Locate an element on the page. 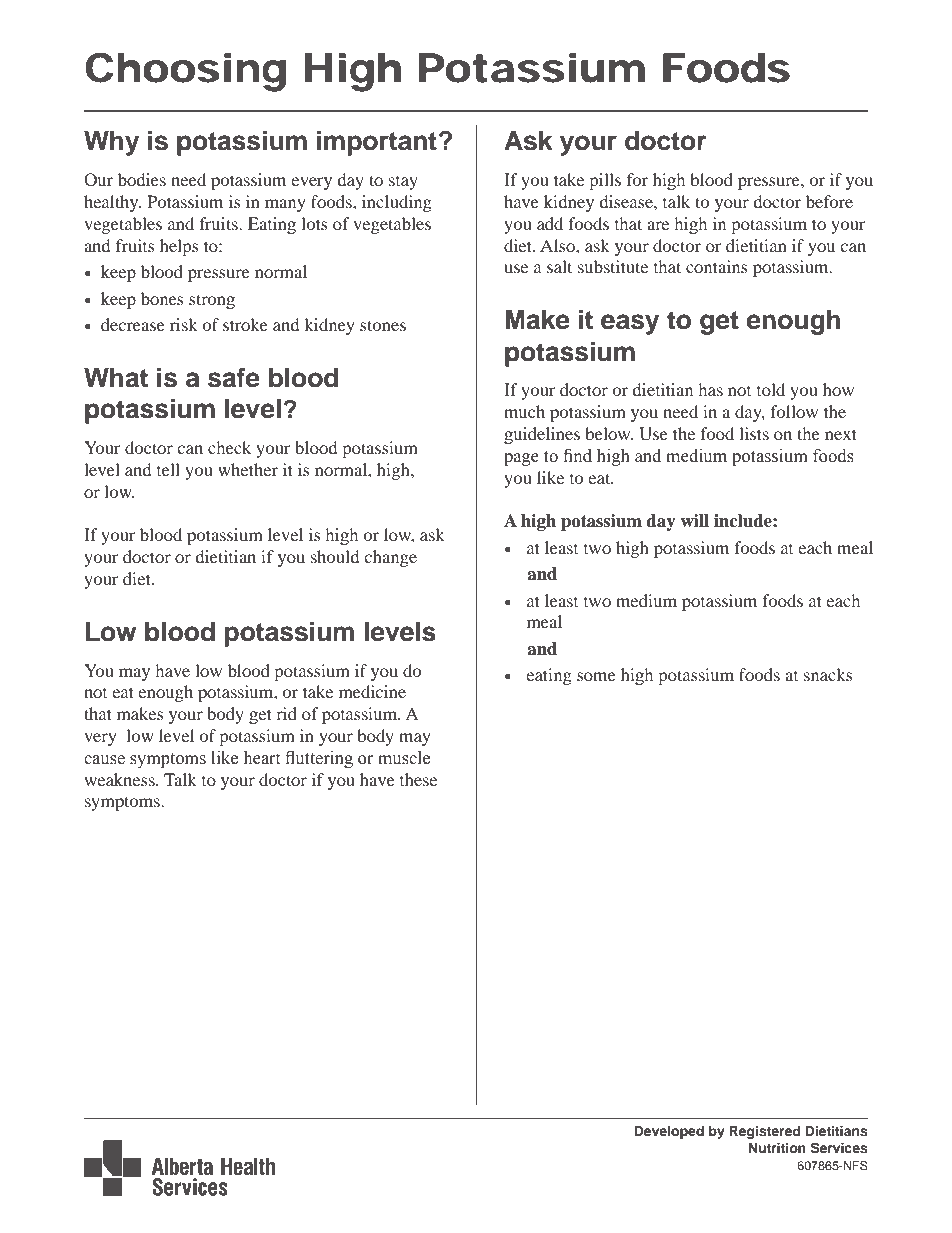 This document has height=1233, width=952. tell is located at coordinates (168, 469).
